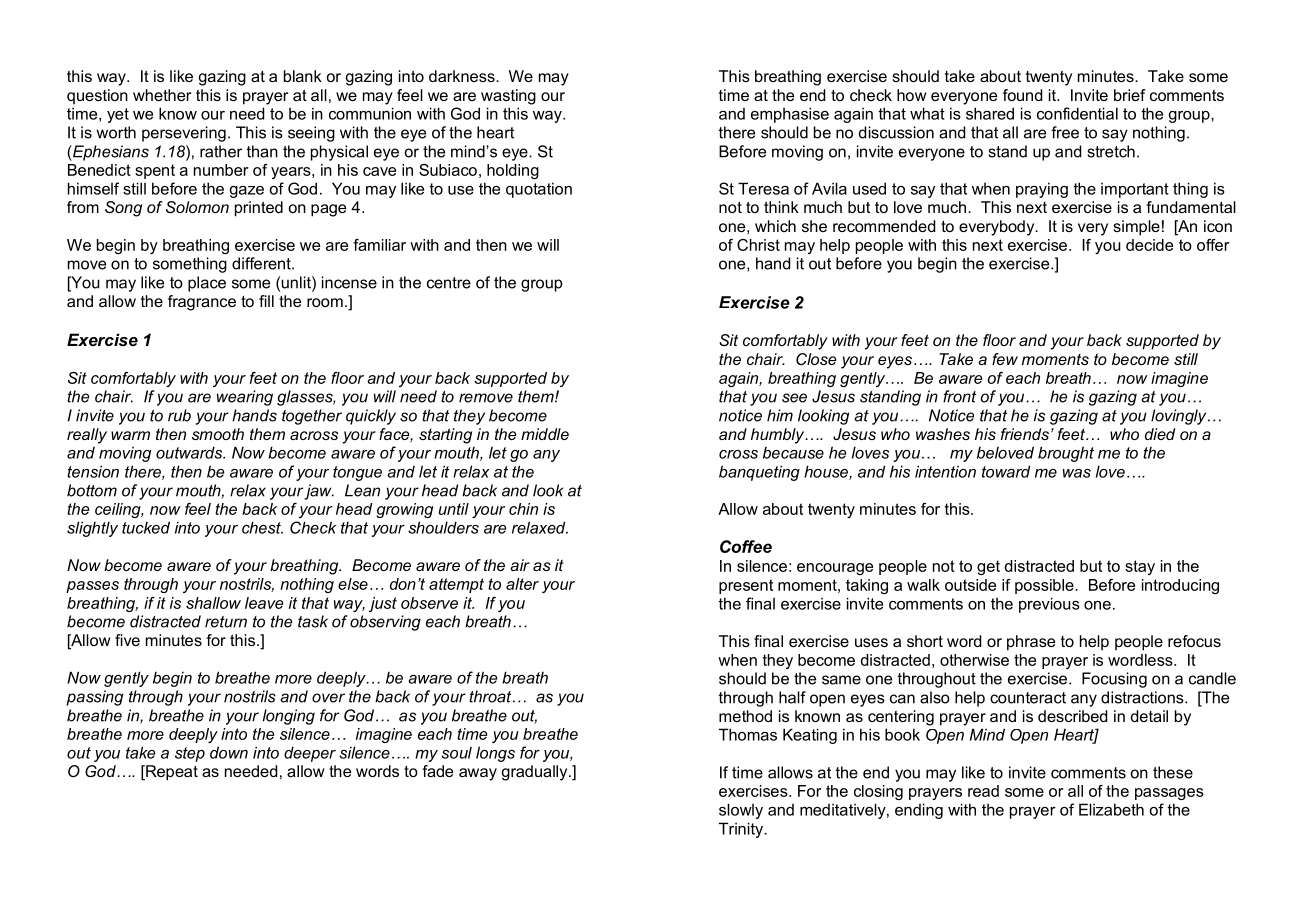 Image resolution: width=1308 pixels, height=924 pixels. Describe the element at coordinates (758, 245) in the screenshot. I see `Christ` at that location.
